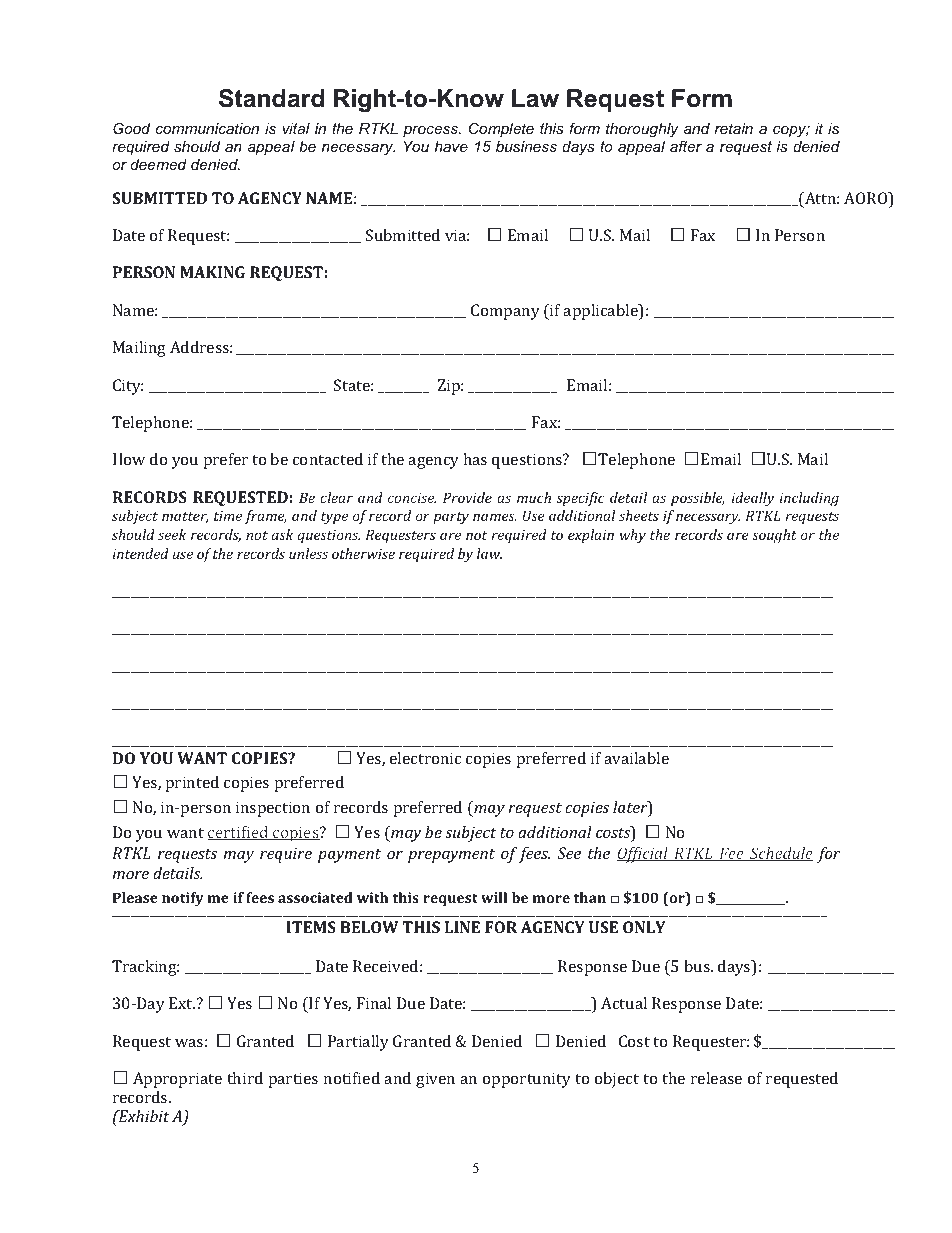 This screenshot has width=952, height=1233. Describe the element at coordinates (245, 1078) in the screenshot. I see `third` at that location.
